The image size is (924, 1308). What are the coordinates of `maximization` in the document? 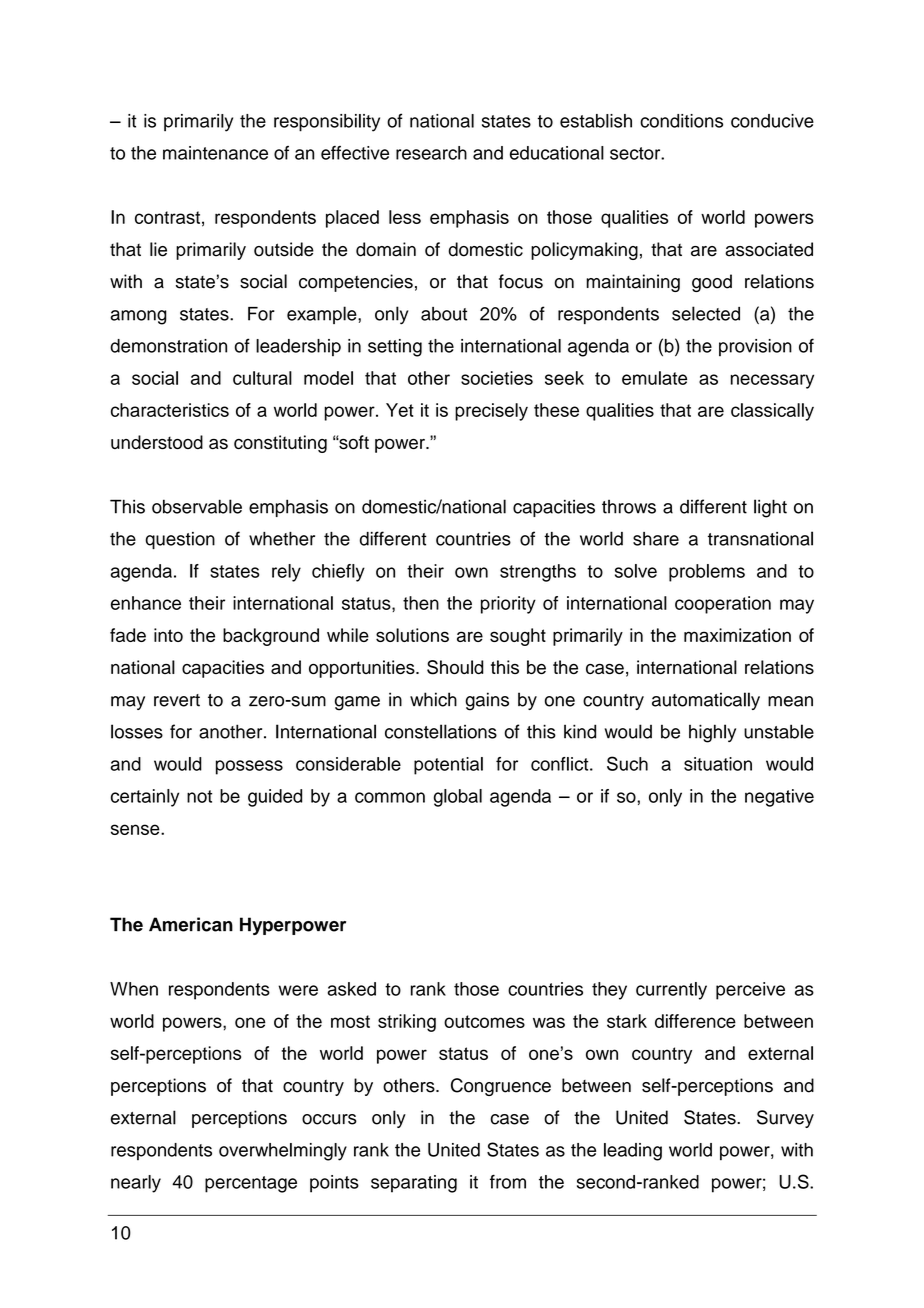 It's located at (737, 635).
